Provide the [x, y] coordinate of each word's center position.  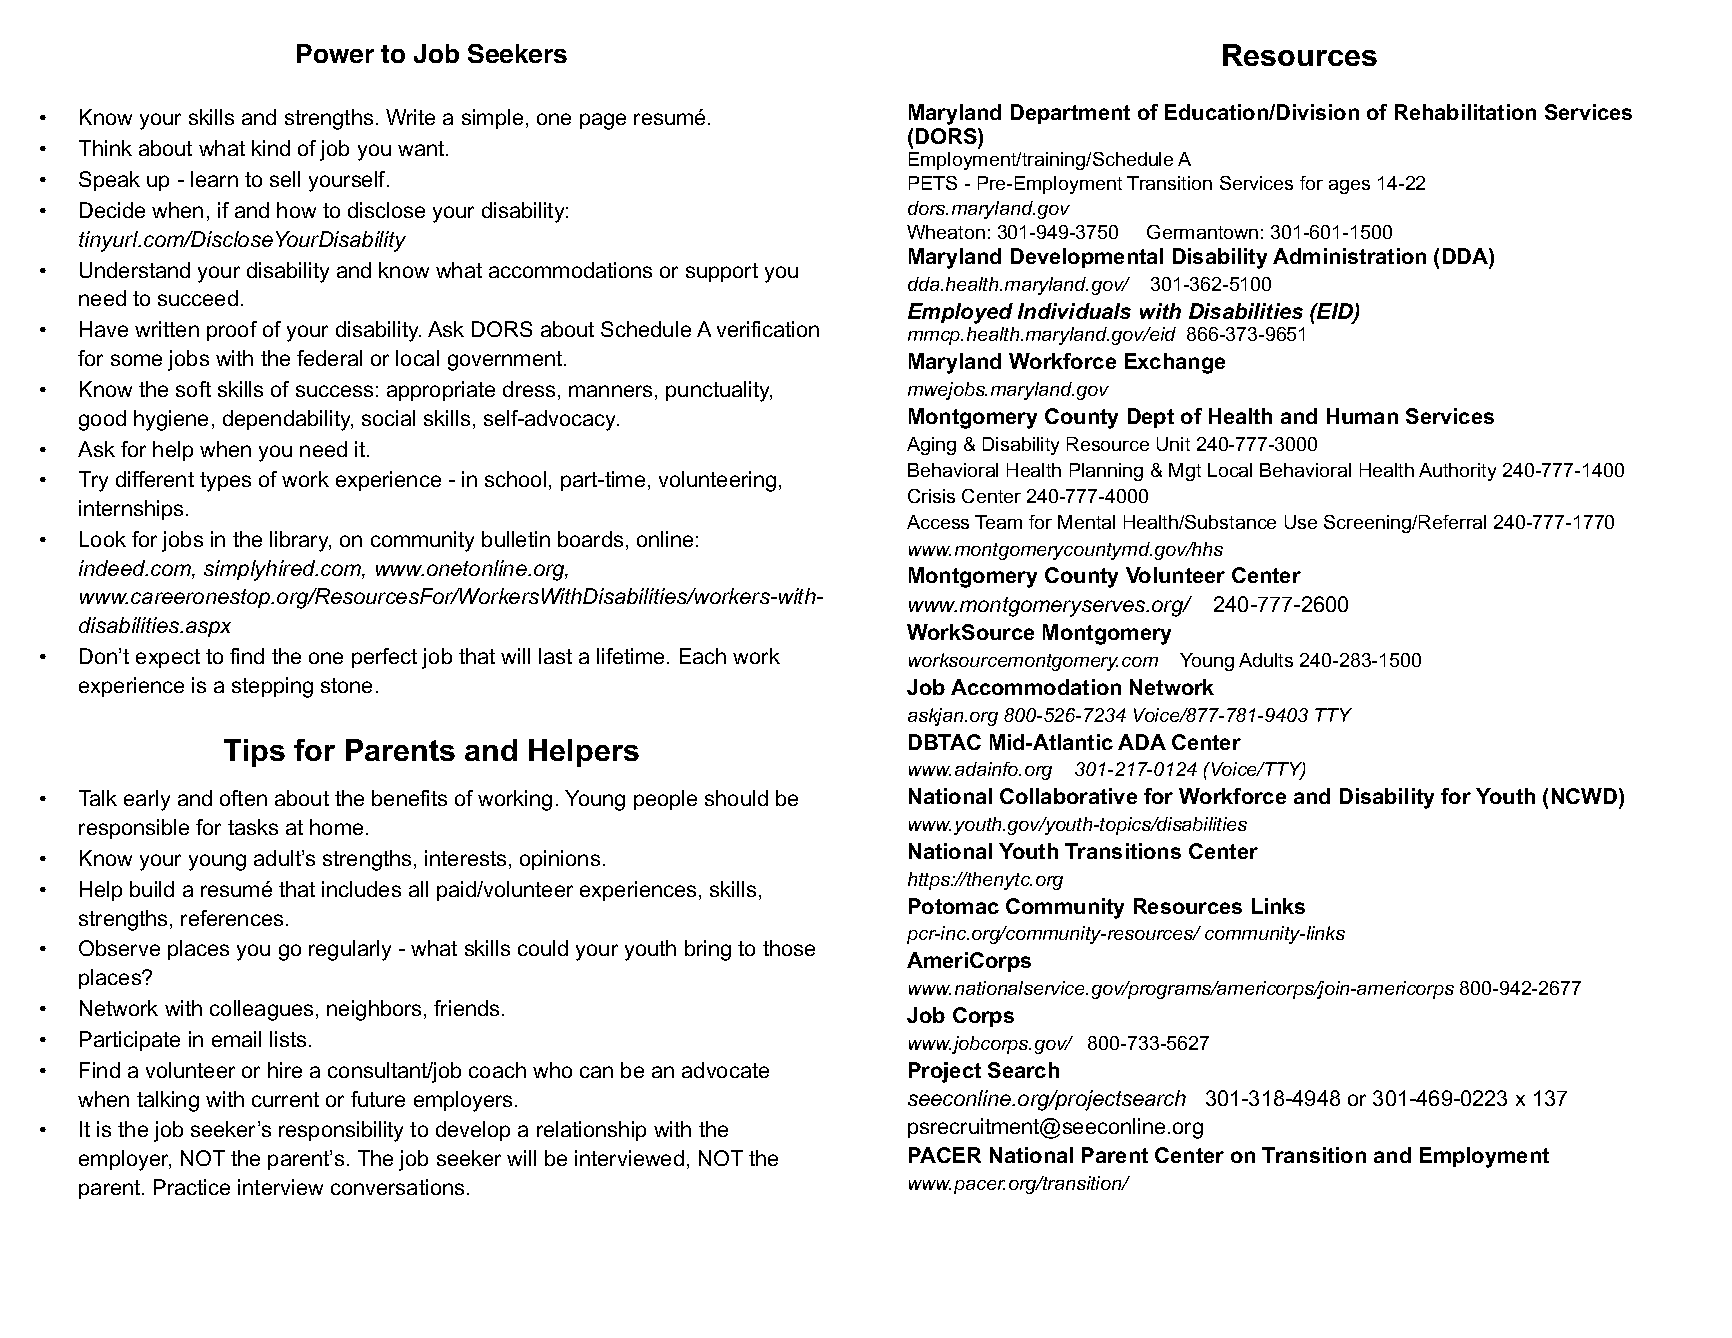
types [225, 482]
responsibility [341, 1131]
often [243, 798]
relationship [591, 1131]
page [603, 121]
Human [1362, 416]
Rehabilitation [1465, 112]
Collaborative [1068, 796]
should [736, 798]
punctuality [719, 391]
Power [335, 53]
